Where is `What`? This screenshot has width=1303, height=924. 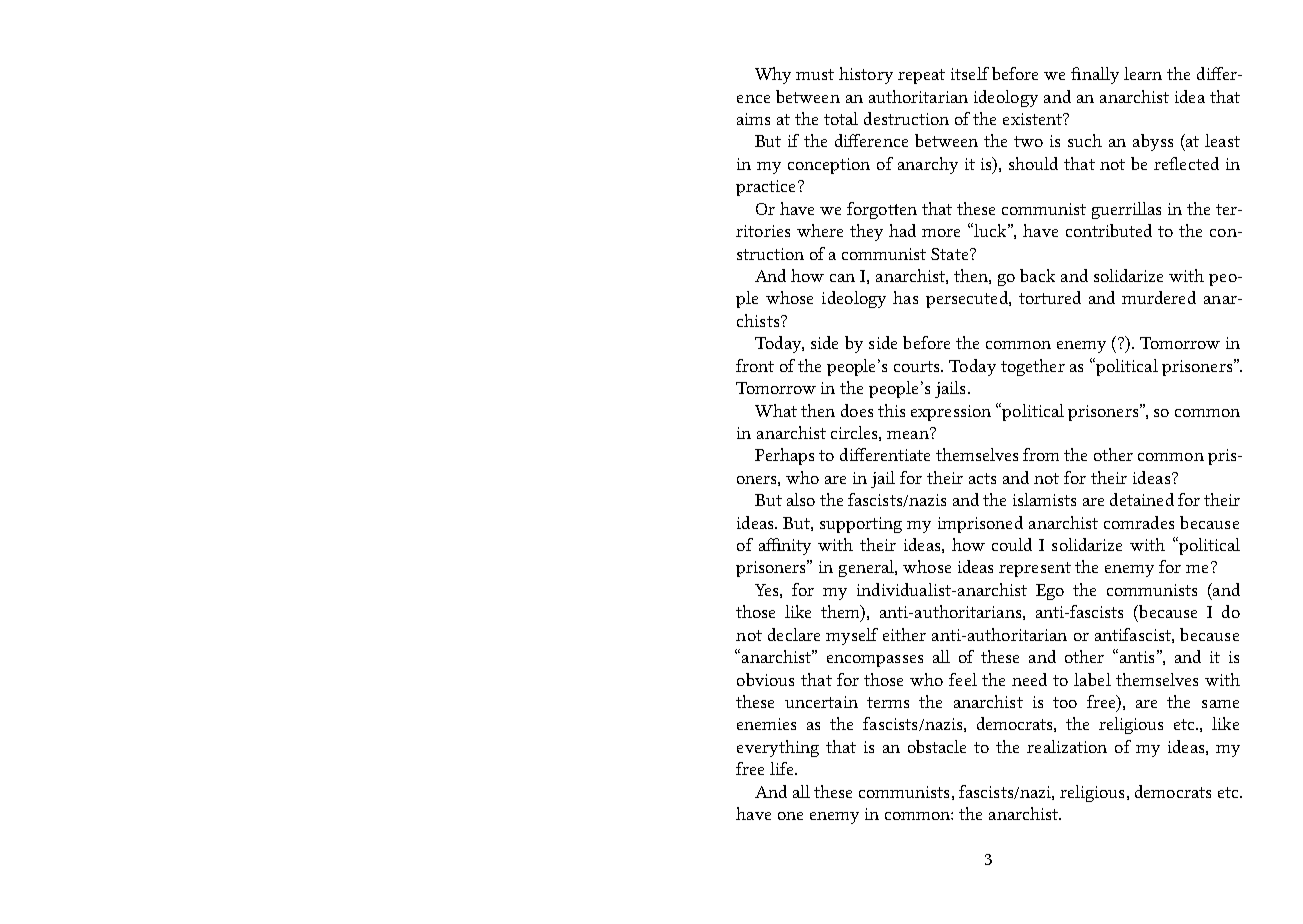 What is located at coordinates (776, 410).
